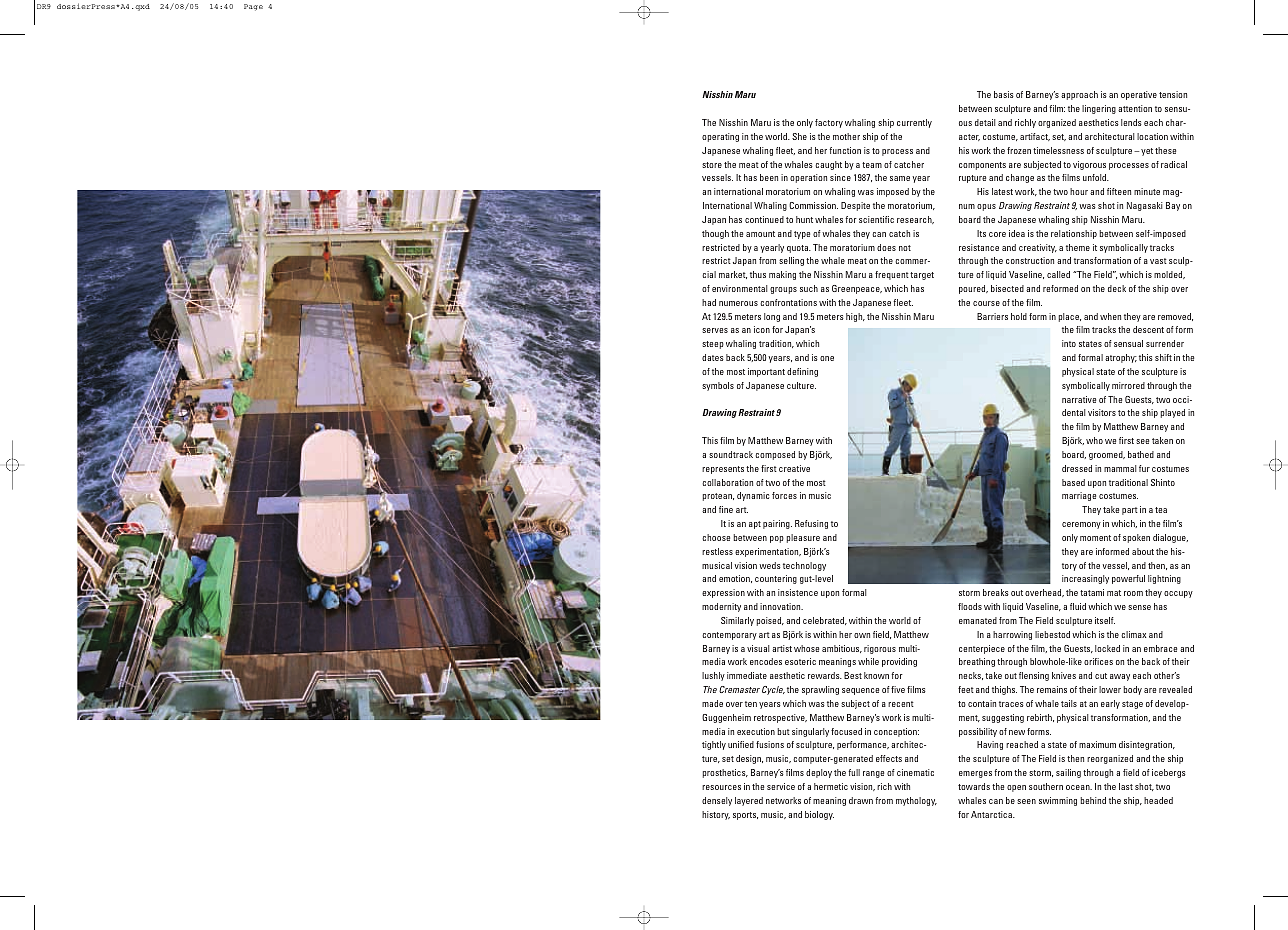 The width and height of the page is (1288, 930). Describe the element at coordinates (718, 386) in the page. I see `symbols` at that location.
